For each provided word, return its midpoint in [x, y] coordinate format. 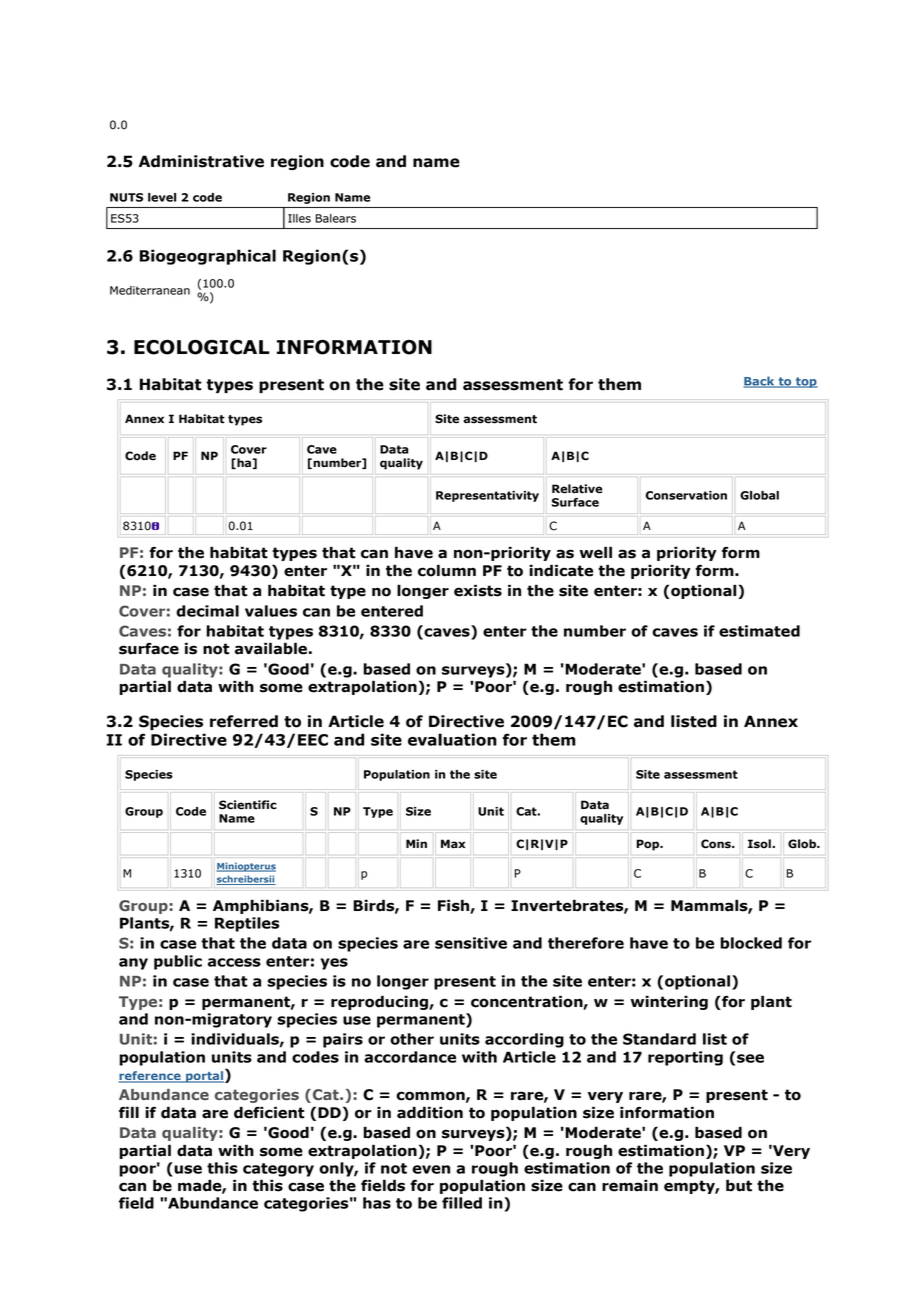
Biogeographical [208, 257]
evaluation [452, 739]
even [431, 1169]
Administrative [201, 161]
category [278, 1170]
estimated [759, 631]
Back [760, 382]
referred [244, 721]
